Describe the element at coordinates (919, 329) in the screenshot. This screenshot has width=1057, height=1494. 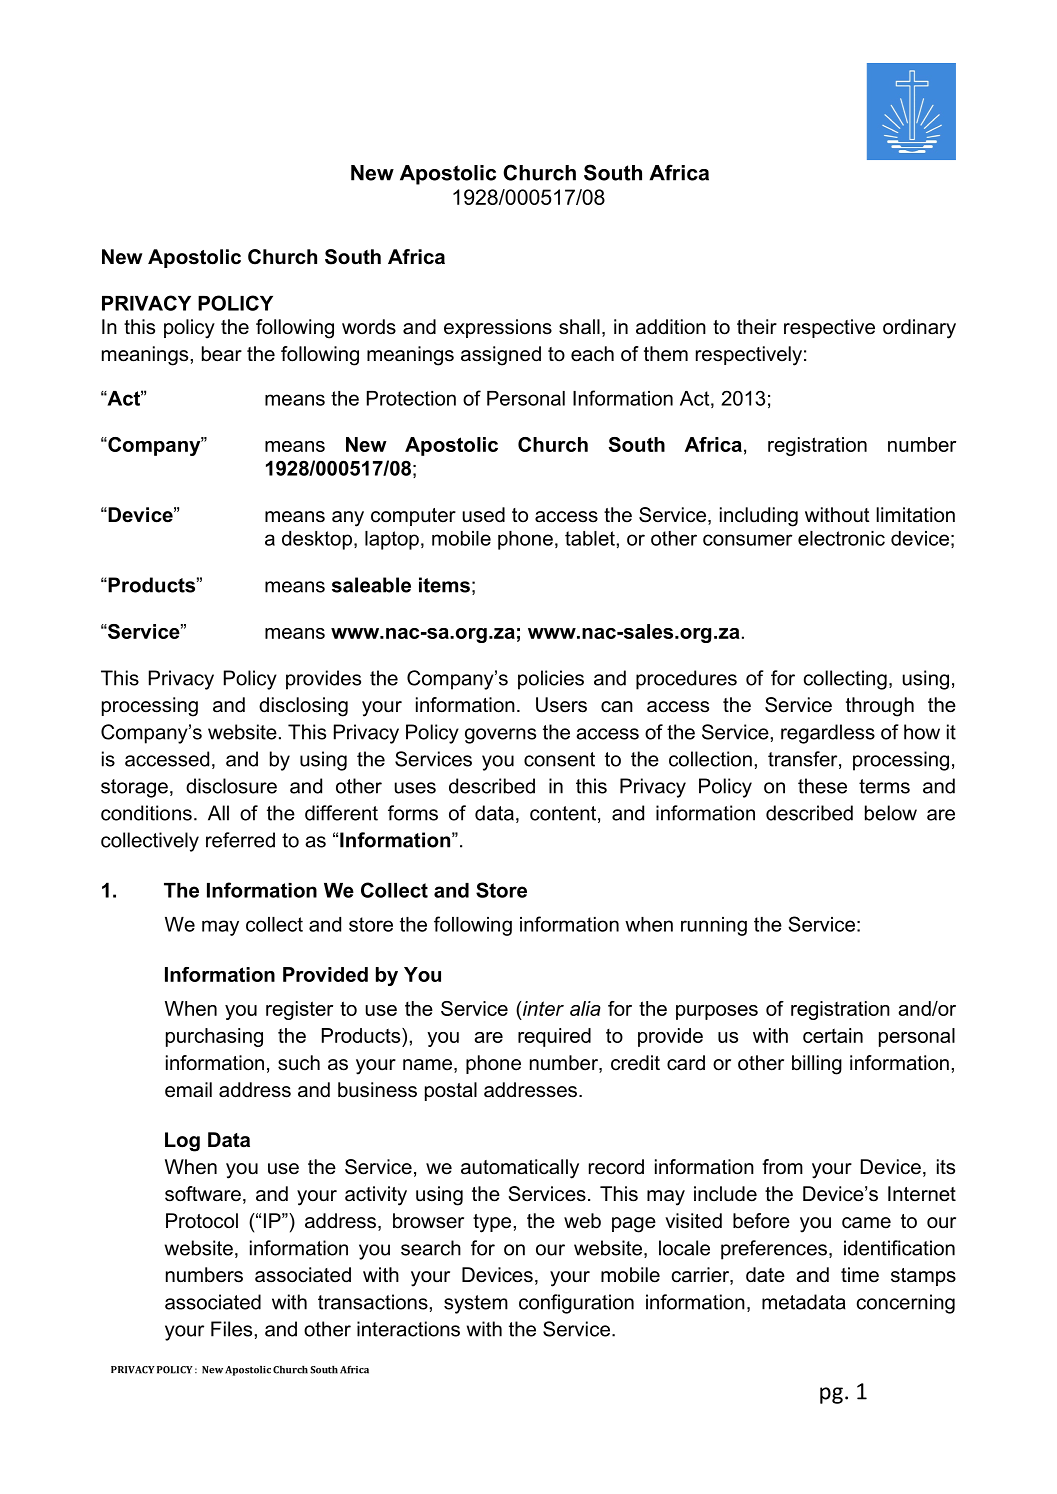
I see `ordinary` at that location.
